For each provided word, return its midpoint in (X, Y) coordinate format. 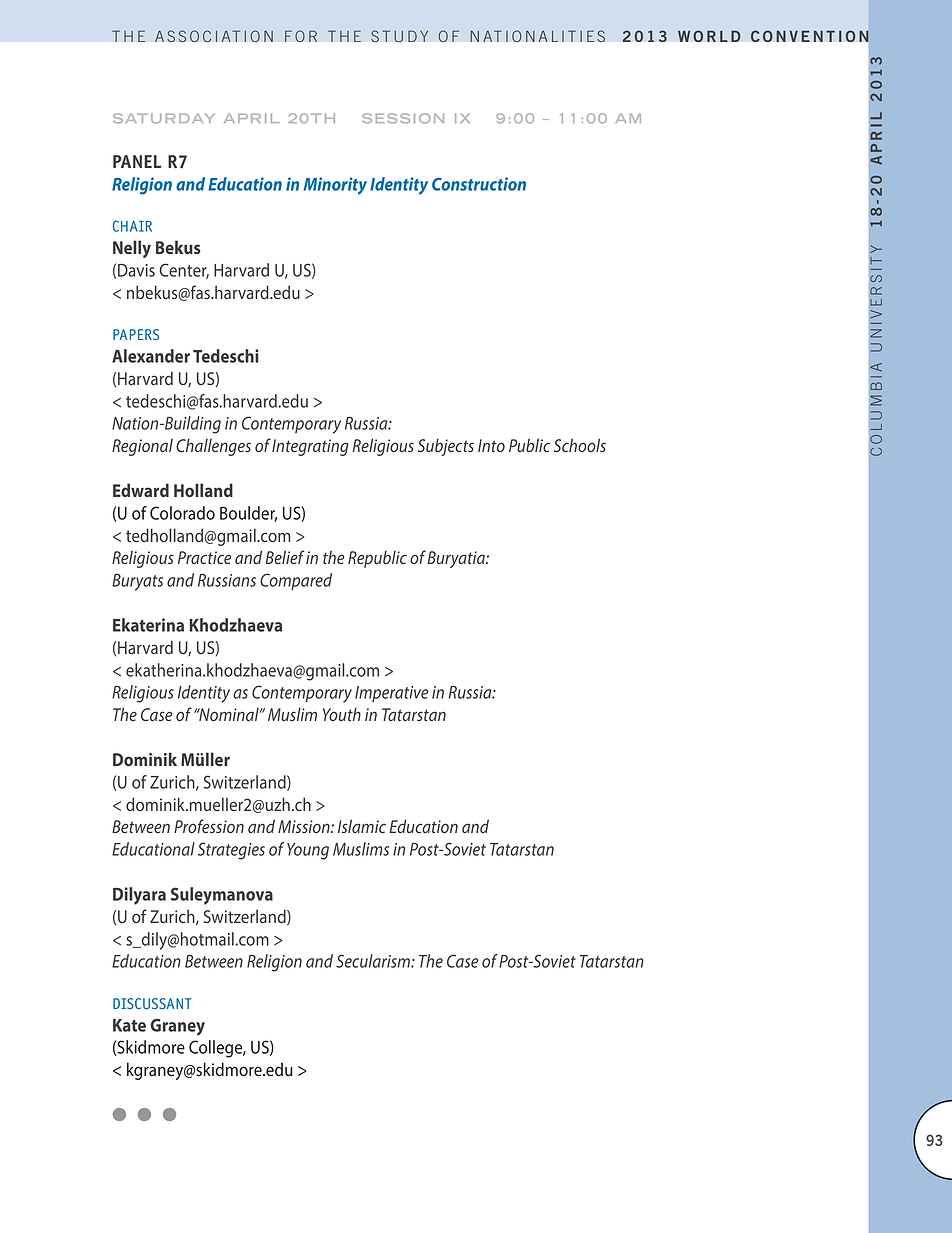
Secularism (374, 961)
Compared (296, 581)
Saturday (163, 118)
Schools (580, 445)
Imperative (391, 694)
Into (491, 445)
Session (403, 118)
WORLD (709, 36)
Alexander (151, 356)
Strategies (231, 851)
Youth (342, 714)
